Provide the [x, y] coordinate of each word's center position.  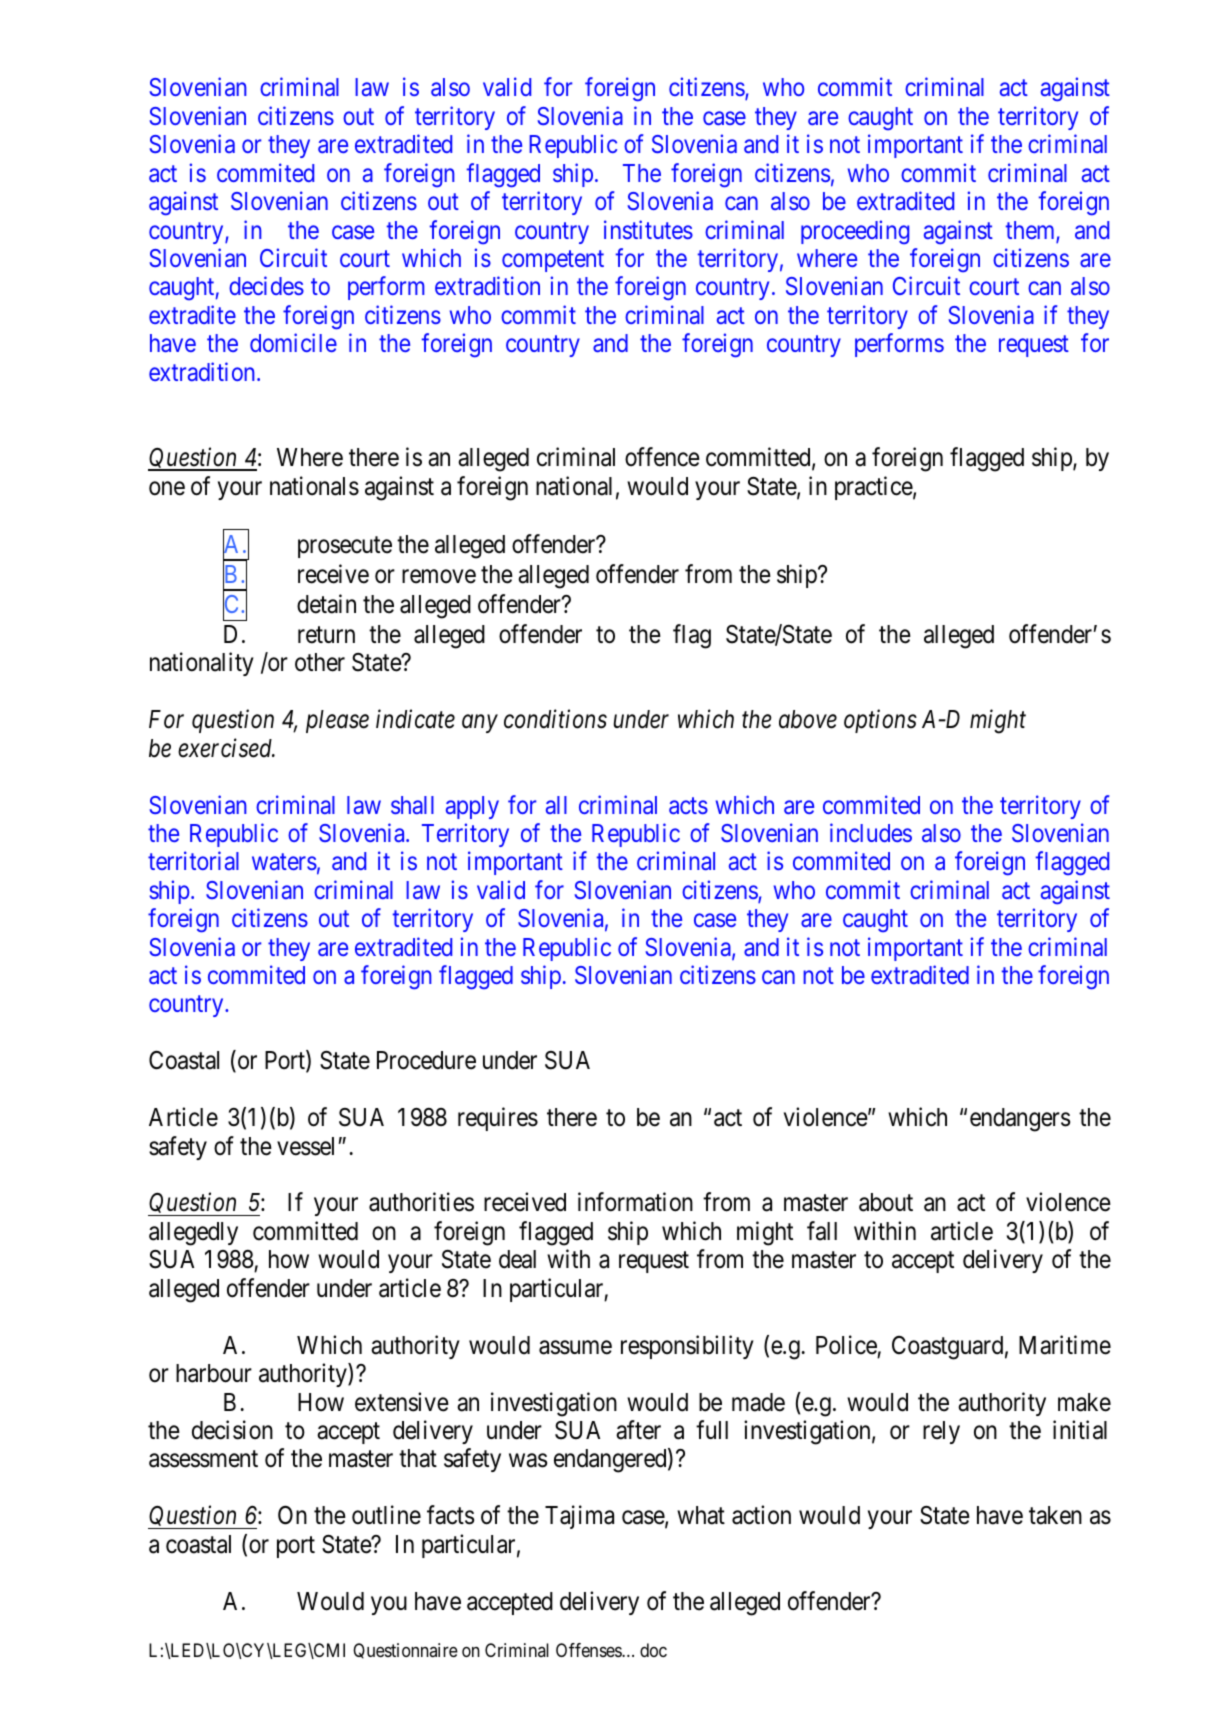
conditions [555, 719]
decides [266, 286]
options [880, 721]
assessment [203, 1459]
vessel [305, 1146]
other [320, 662]
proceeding [855, 232]
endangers [1020, 1120]
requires [498, 1119]
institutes [648, 229]
